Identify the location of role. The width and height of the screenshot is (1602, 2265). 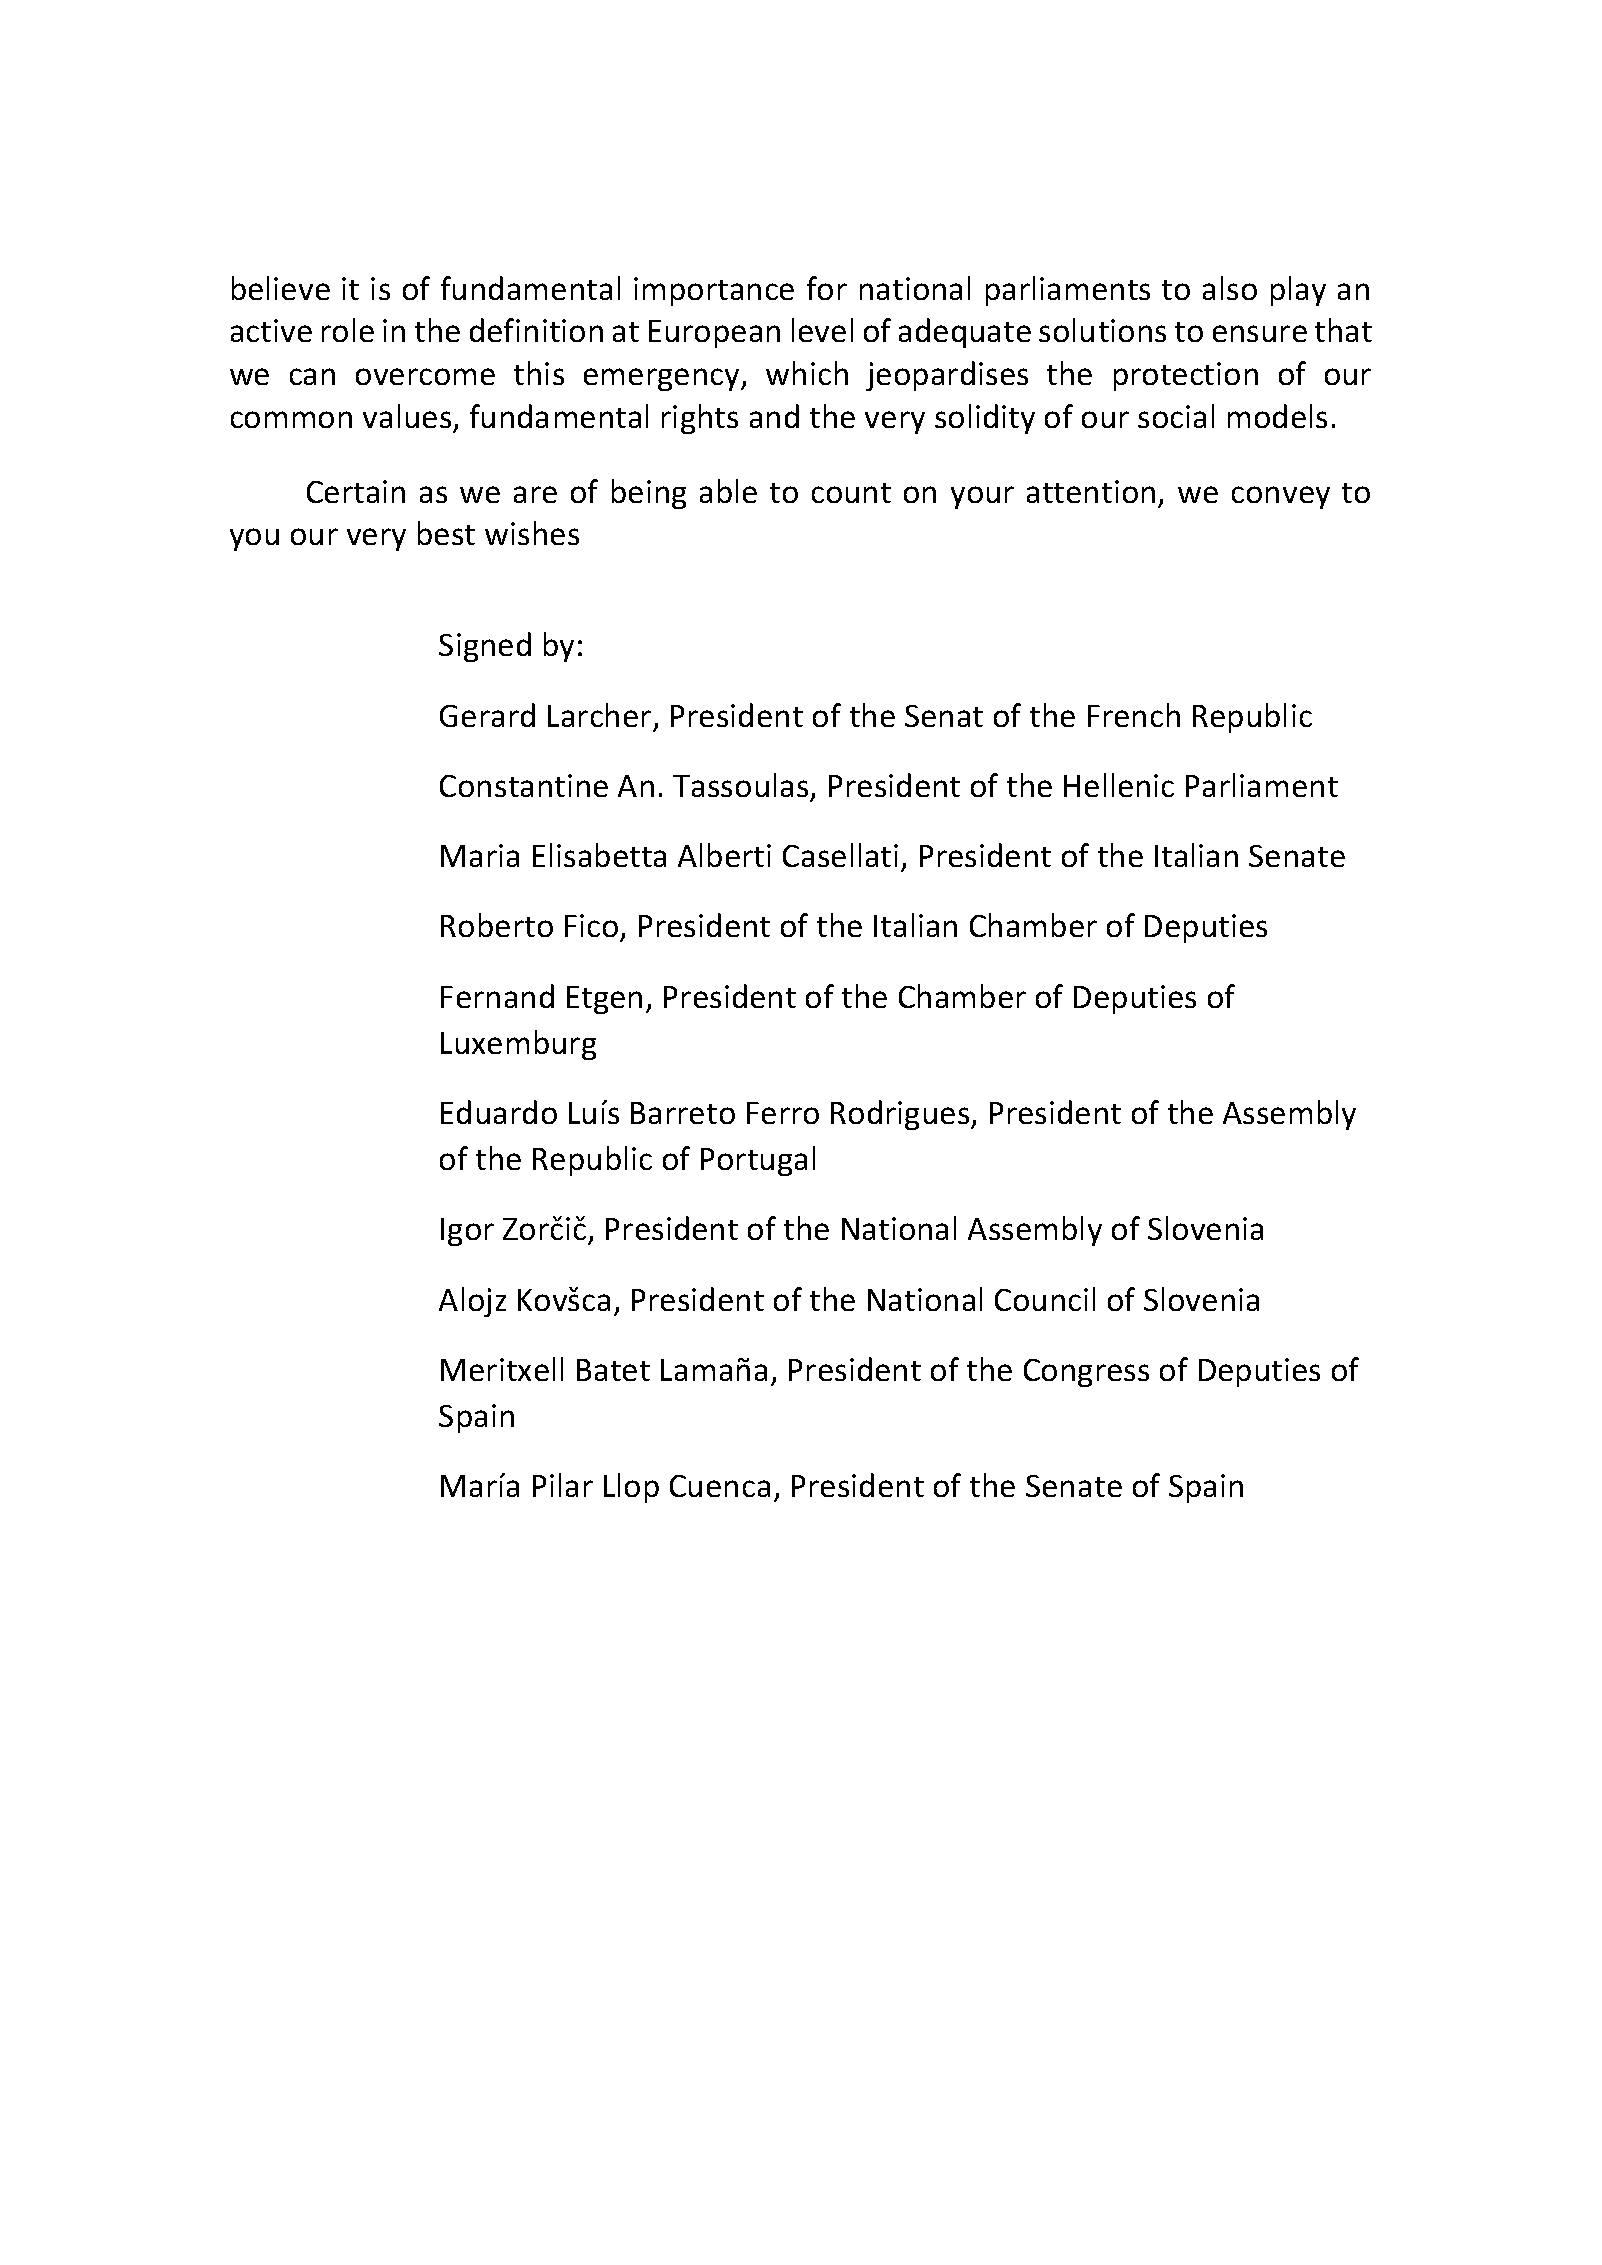
(348, 330).
